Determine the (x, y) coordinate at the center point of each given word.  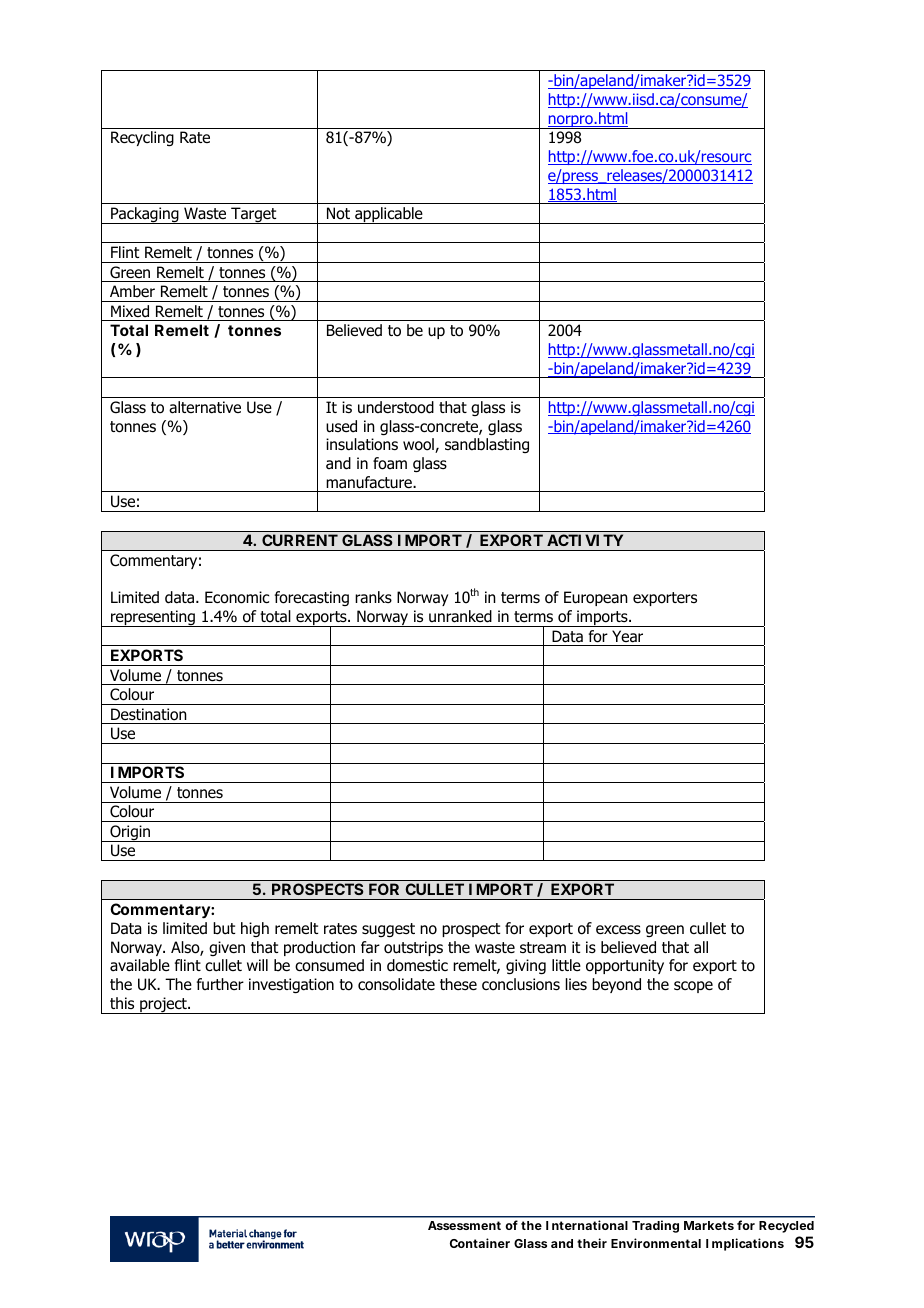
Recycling (142, 139)
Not (338, 213)
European (596, 598)
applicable (389, 215)
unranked (460, 616)
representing (153, 618)
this (122, 1003)
